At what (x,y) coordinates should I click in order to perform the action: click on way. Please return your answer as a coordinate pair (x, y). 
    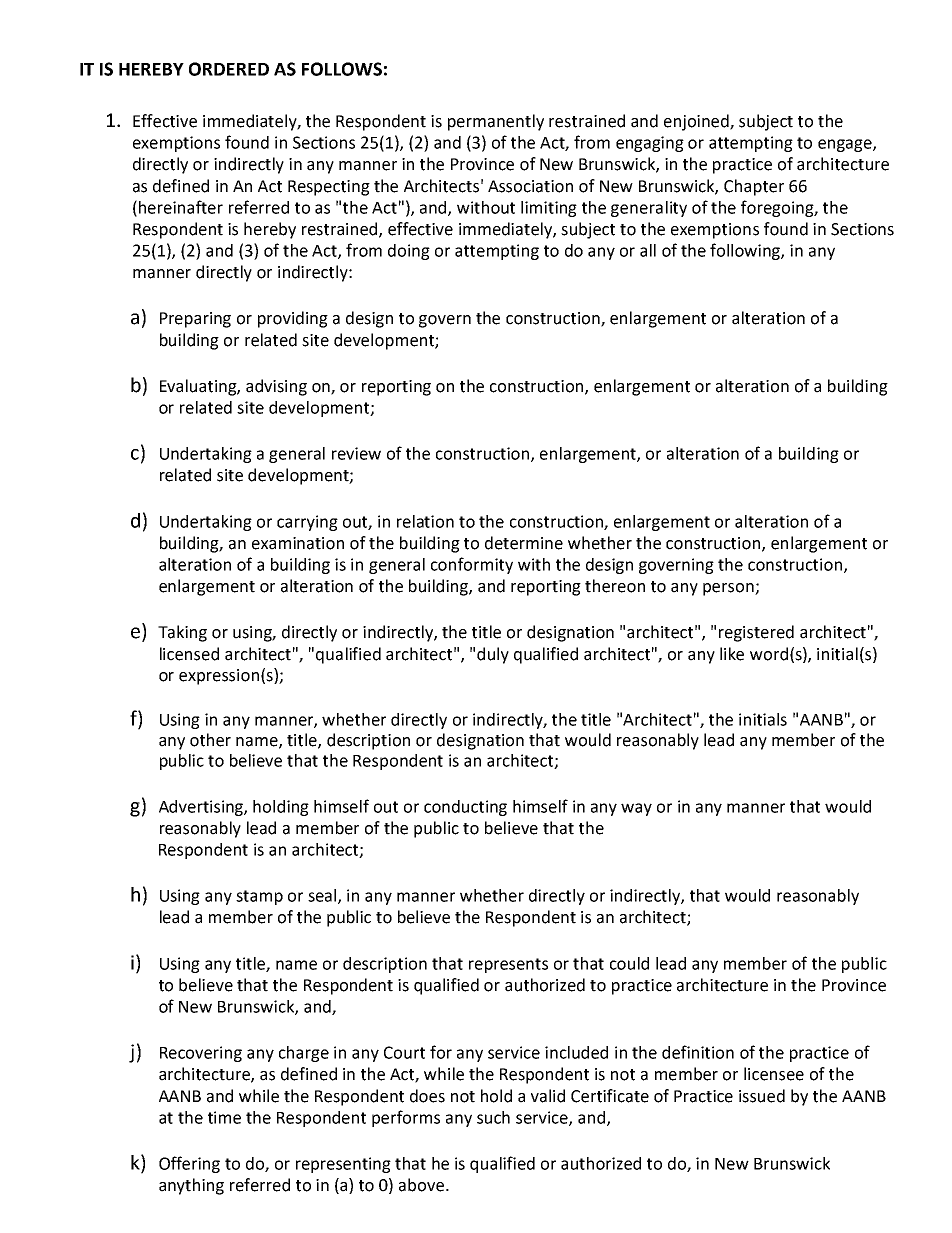
    Looking at the image, I should click on (636, 809).
